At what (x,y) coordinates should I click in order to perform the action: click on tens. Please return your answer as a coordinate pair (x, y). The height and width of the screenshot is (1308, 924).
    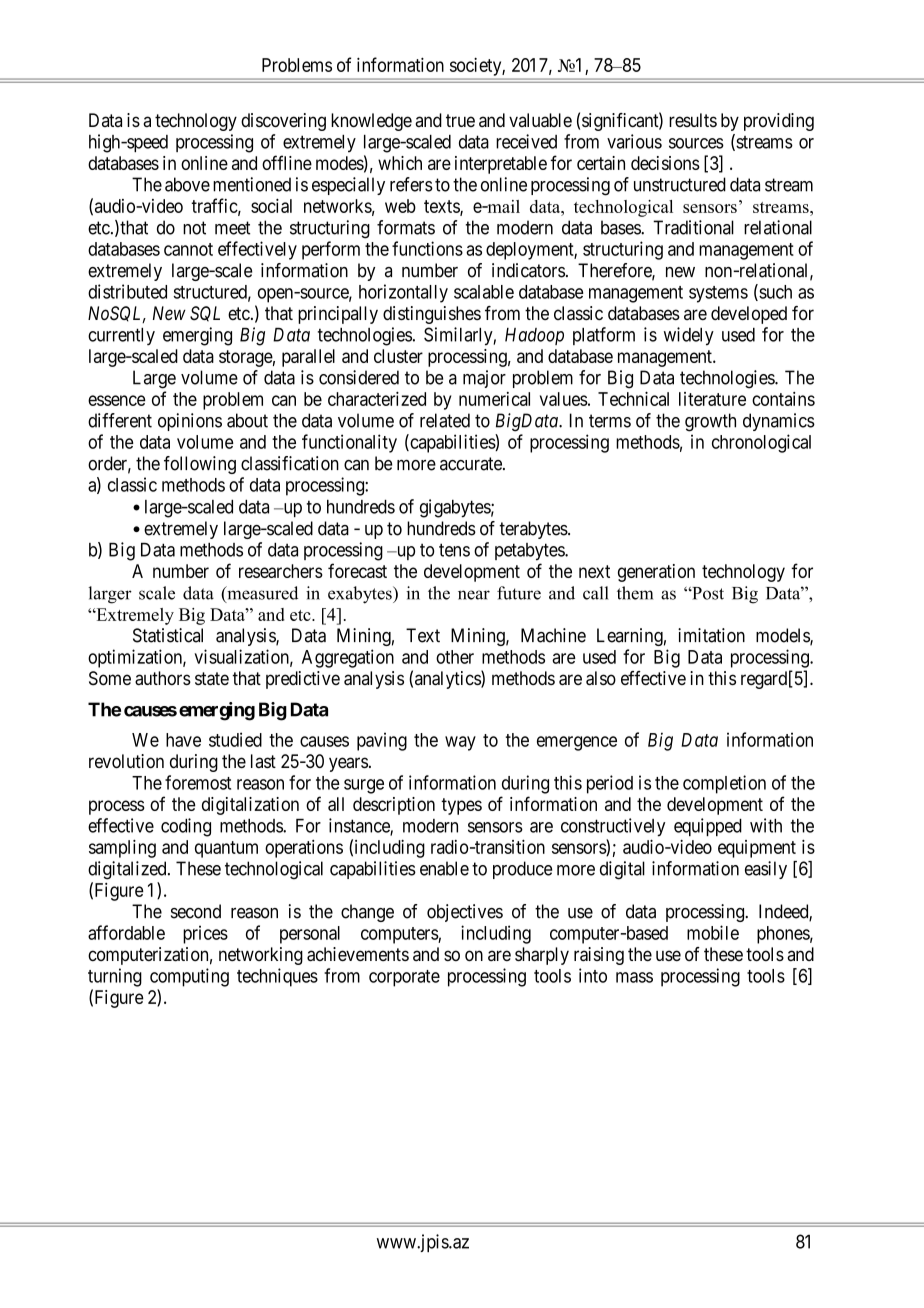
    Looking at the image, I should click on (454, 550).
